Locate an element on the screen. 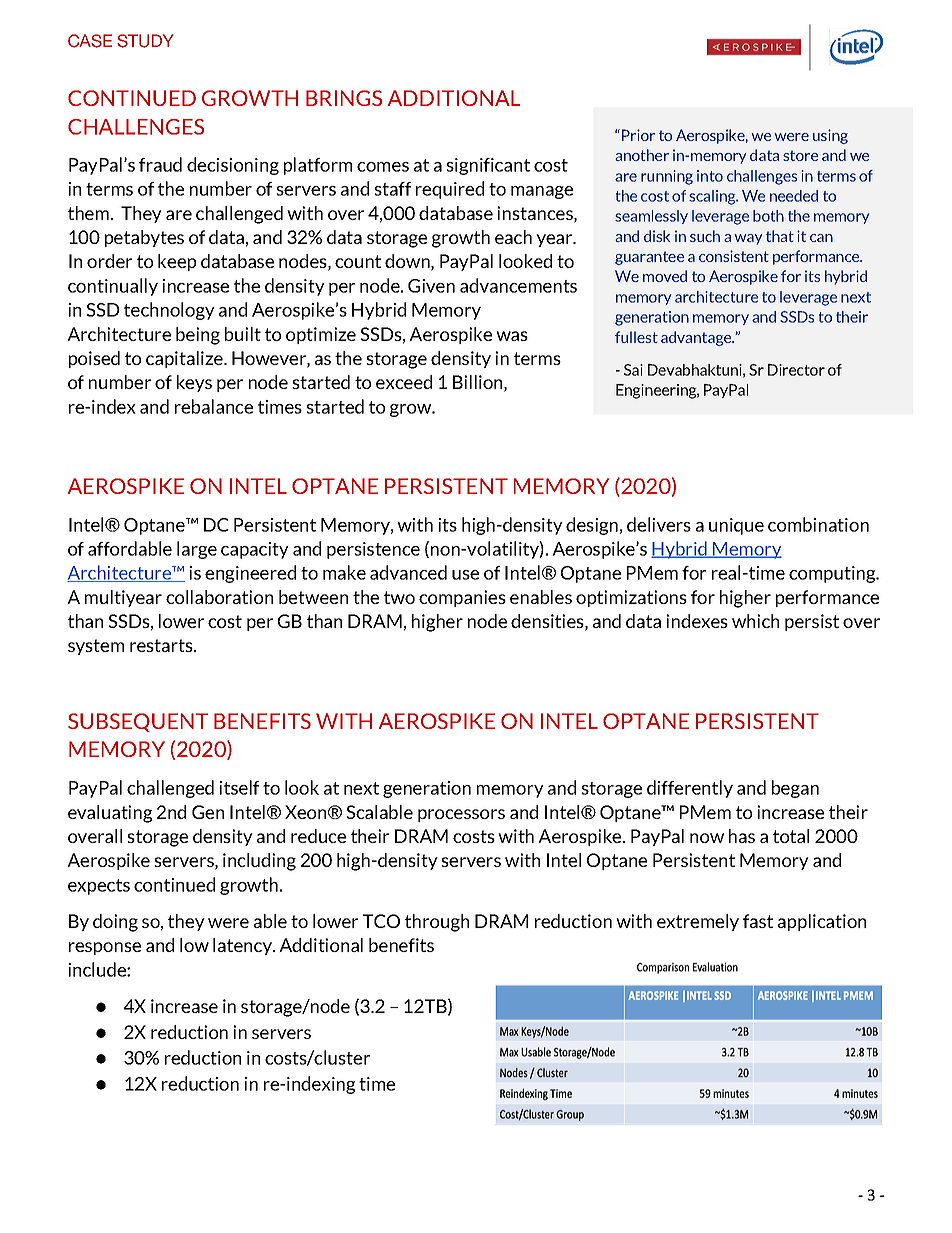 The height and width of the screenshot is (1233, 952). exceed is located at coordinates (404, 382).
